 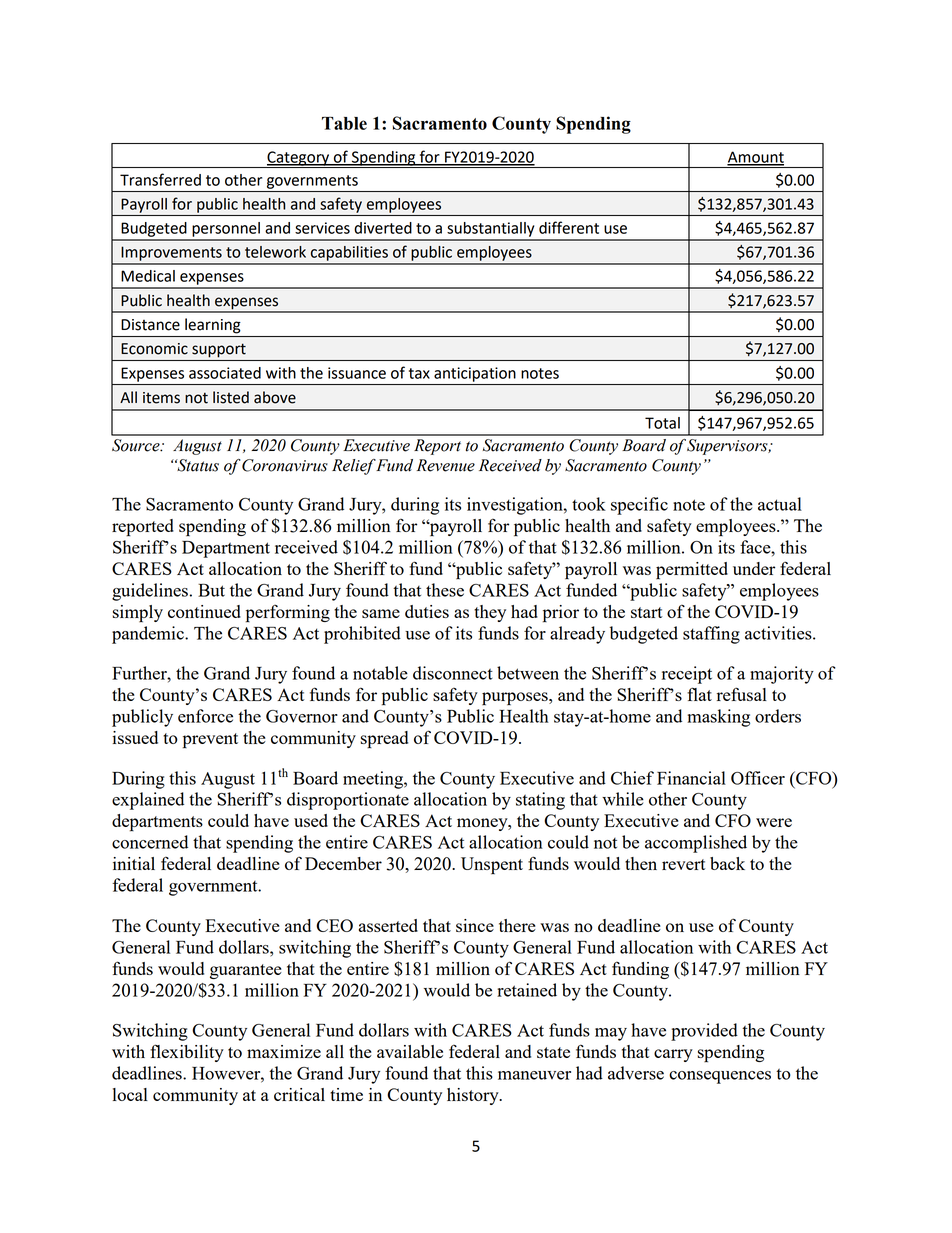 What do you see at coordinates (691, 778) in the document?
I see `Financial` at bounding box center [691, 778].
